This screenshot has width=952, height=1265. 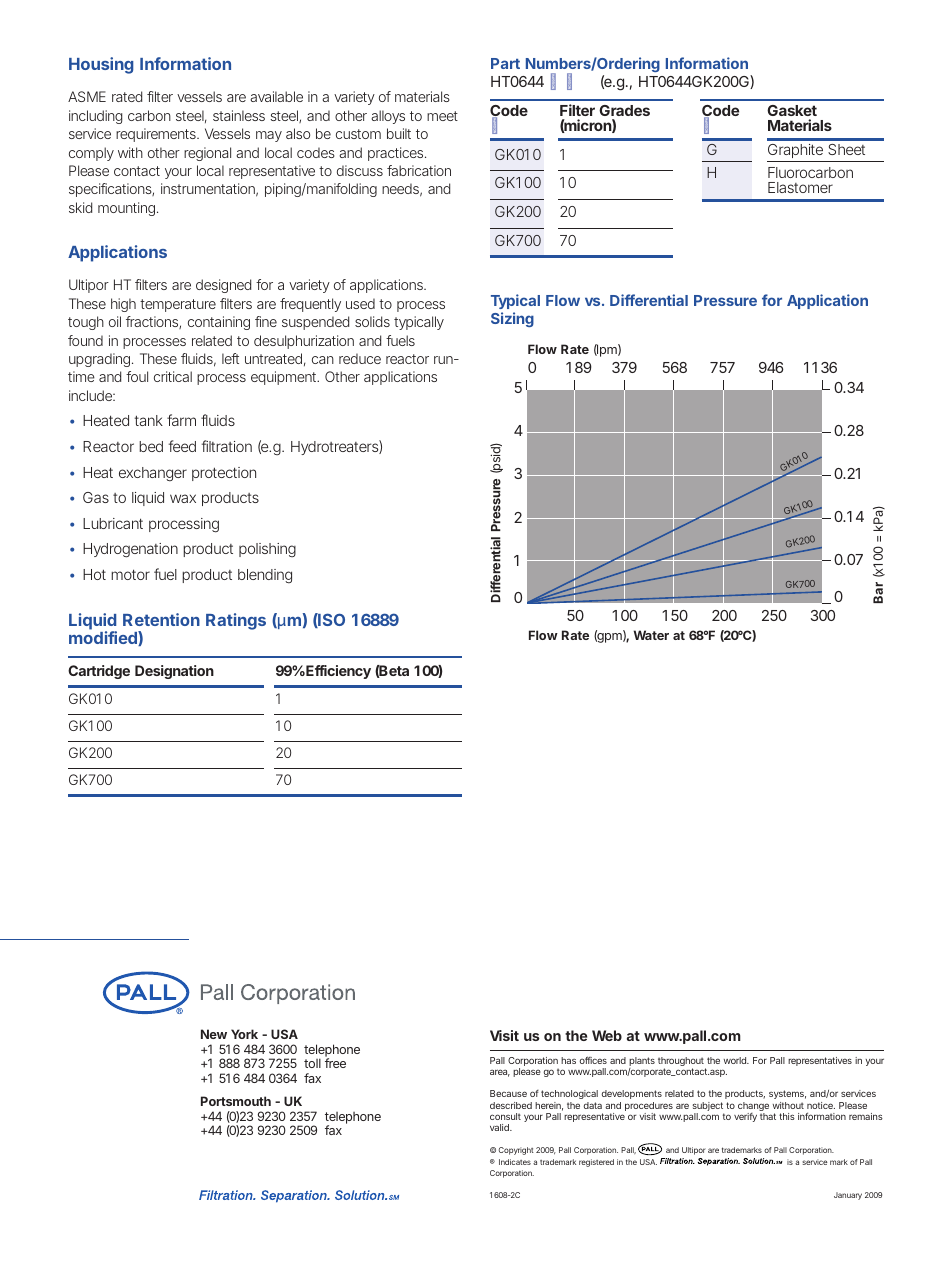 What do you see at coordinates (651, 635) in the screenshot?
I see `Water` at bounding box center [651, 635].
